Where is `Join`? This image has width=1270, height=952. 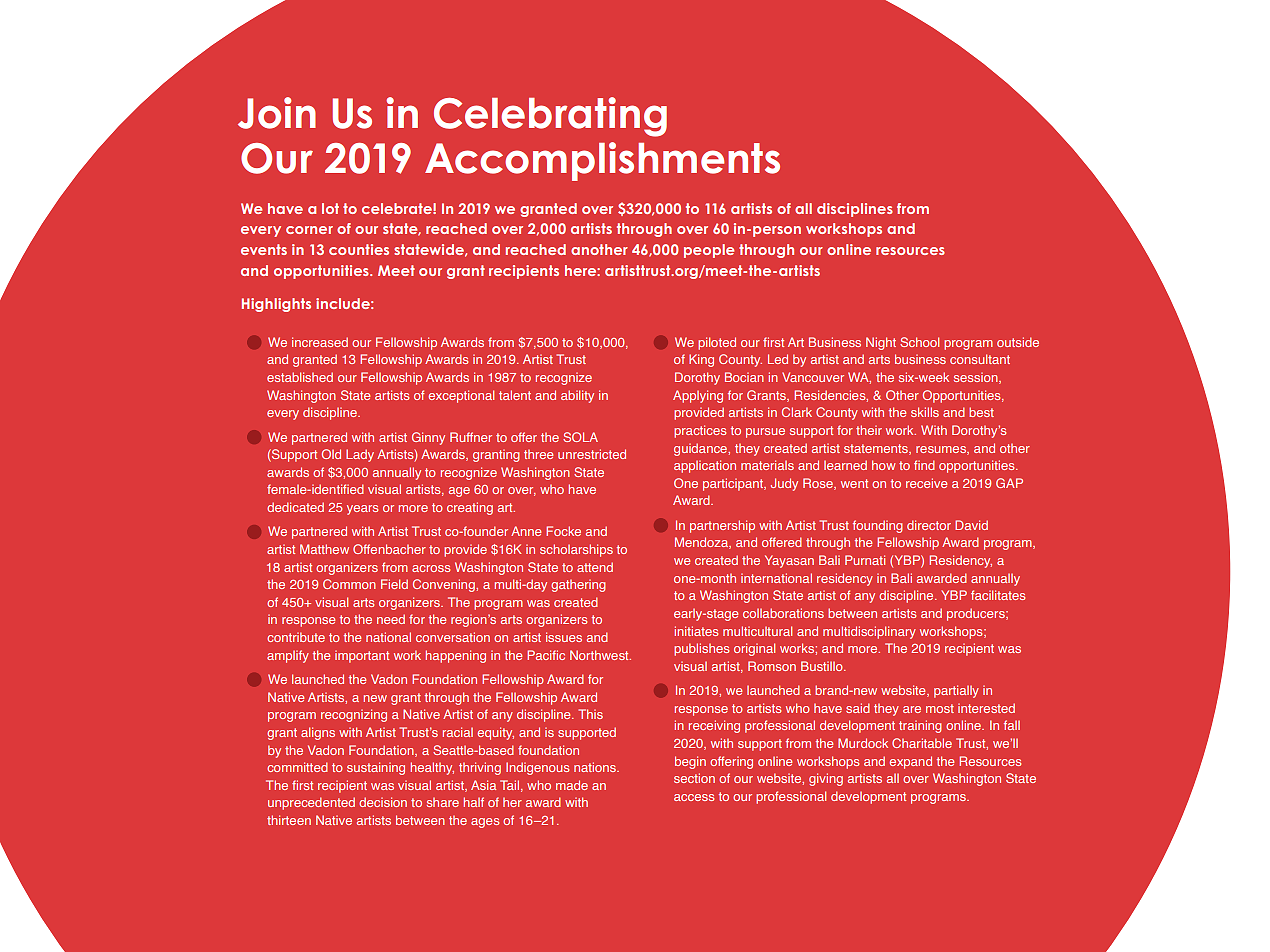
Join is located at coordinates (277, 113).
